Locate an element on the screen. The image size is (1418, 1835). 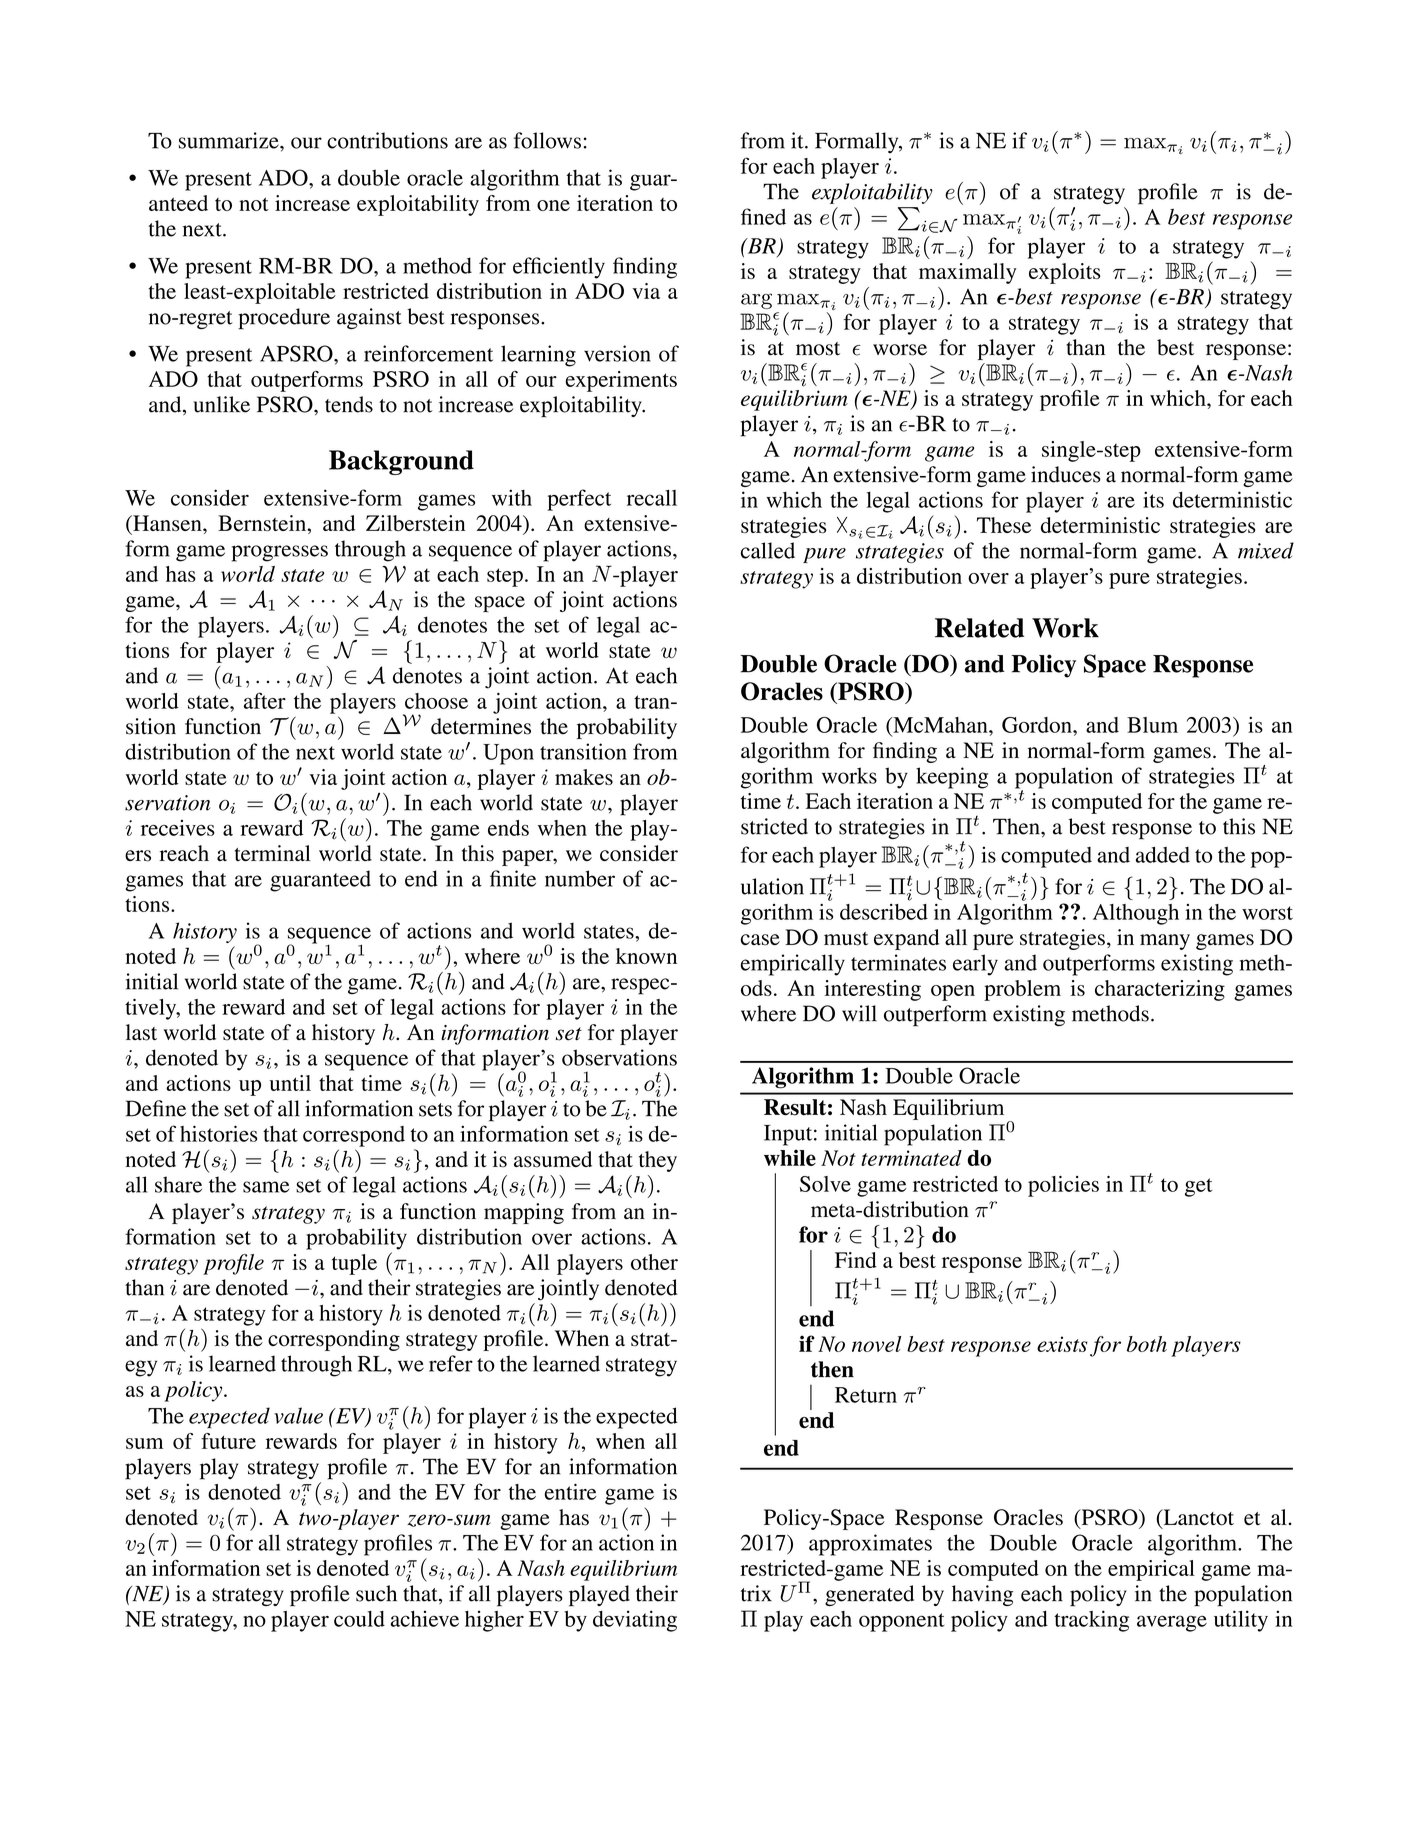
exploits is located at coordinates (1064, 273).
